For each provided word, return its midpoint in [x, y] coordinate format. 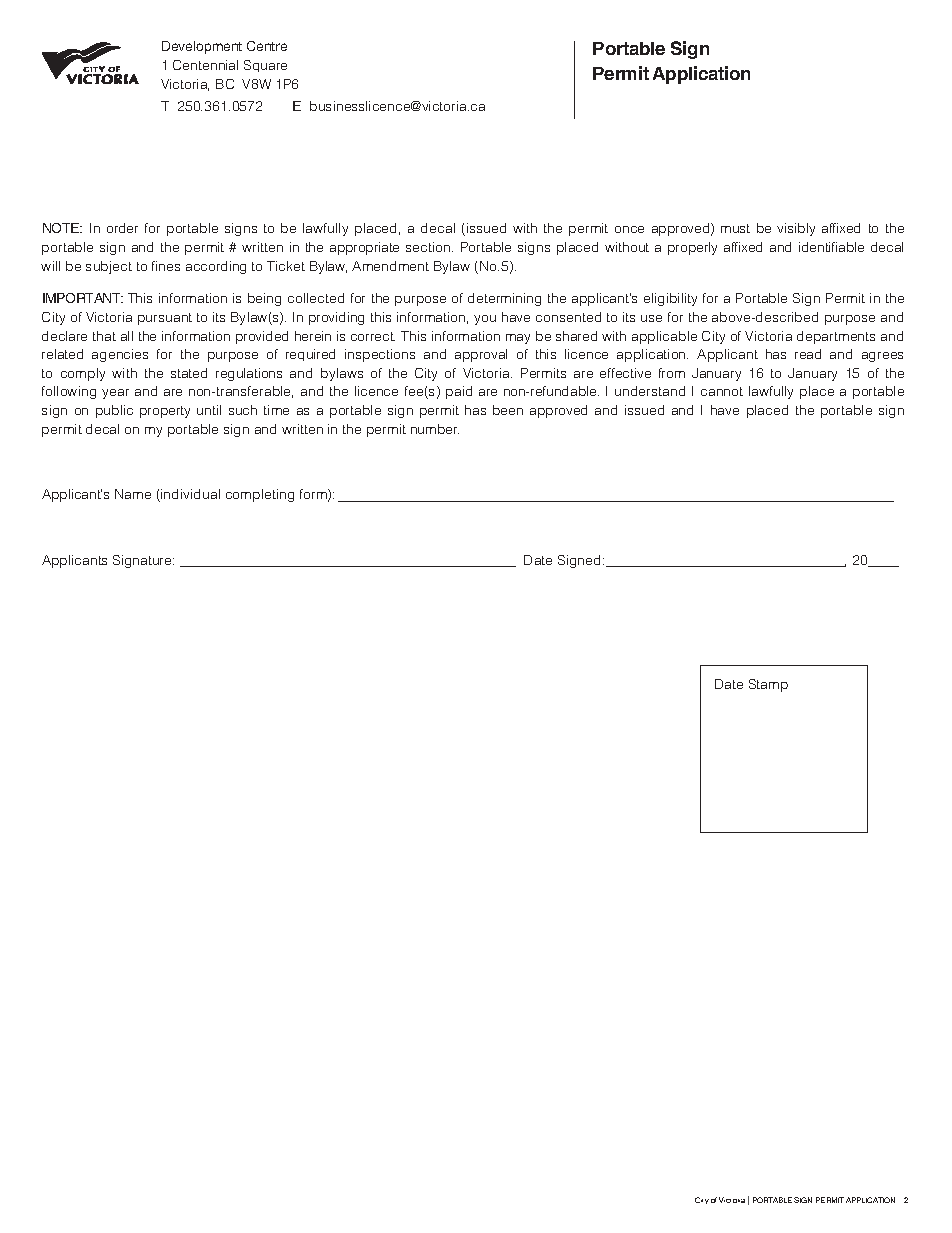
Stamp [768, 685]
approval [481, 355]
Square [265, 66]
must [735, 228]
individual [189, 495]
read [808, 354]
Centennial [205, 65]
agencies [120, 355]
